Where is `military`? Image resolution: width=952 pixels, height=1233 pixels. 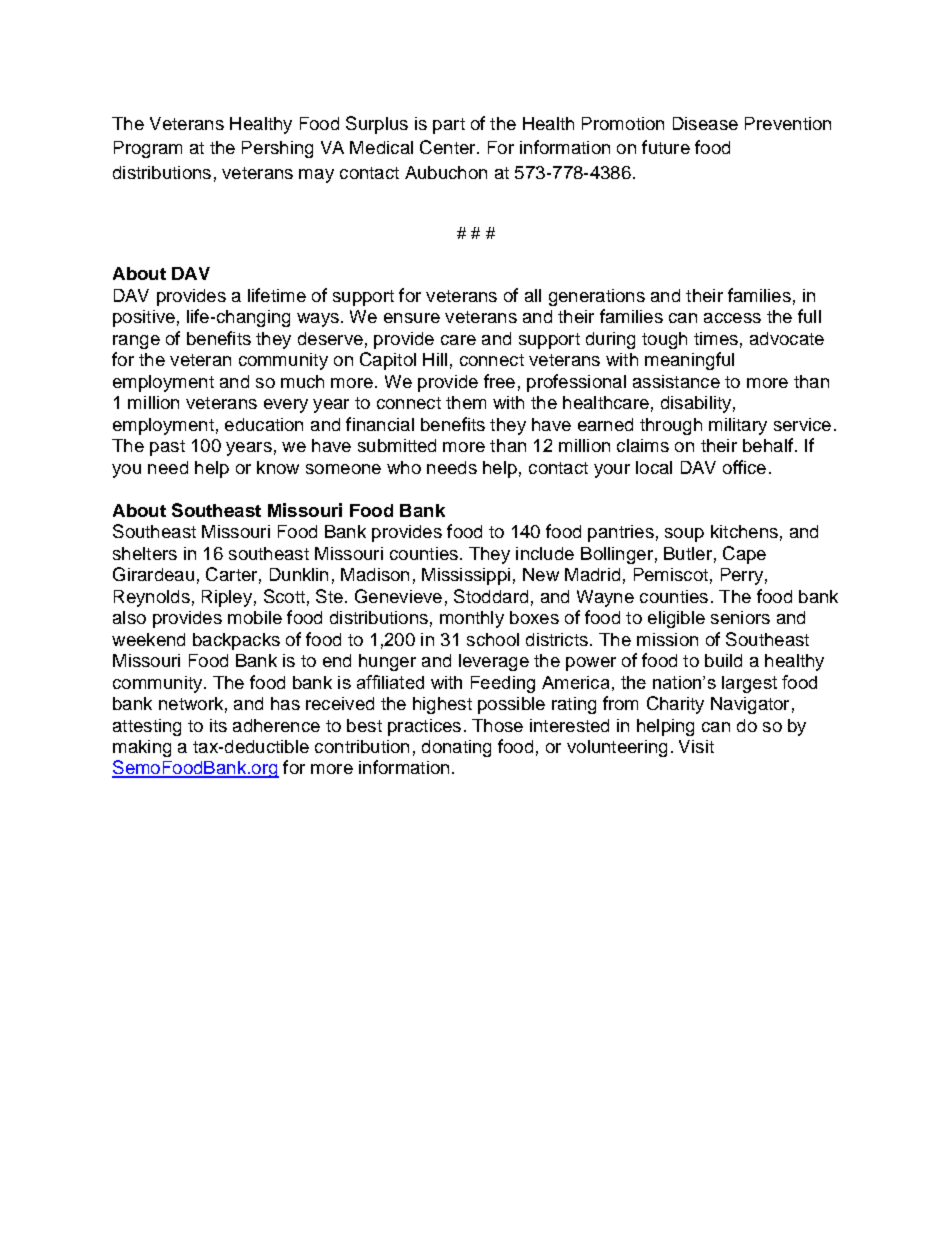 military is located at coordinates (738, 426).
